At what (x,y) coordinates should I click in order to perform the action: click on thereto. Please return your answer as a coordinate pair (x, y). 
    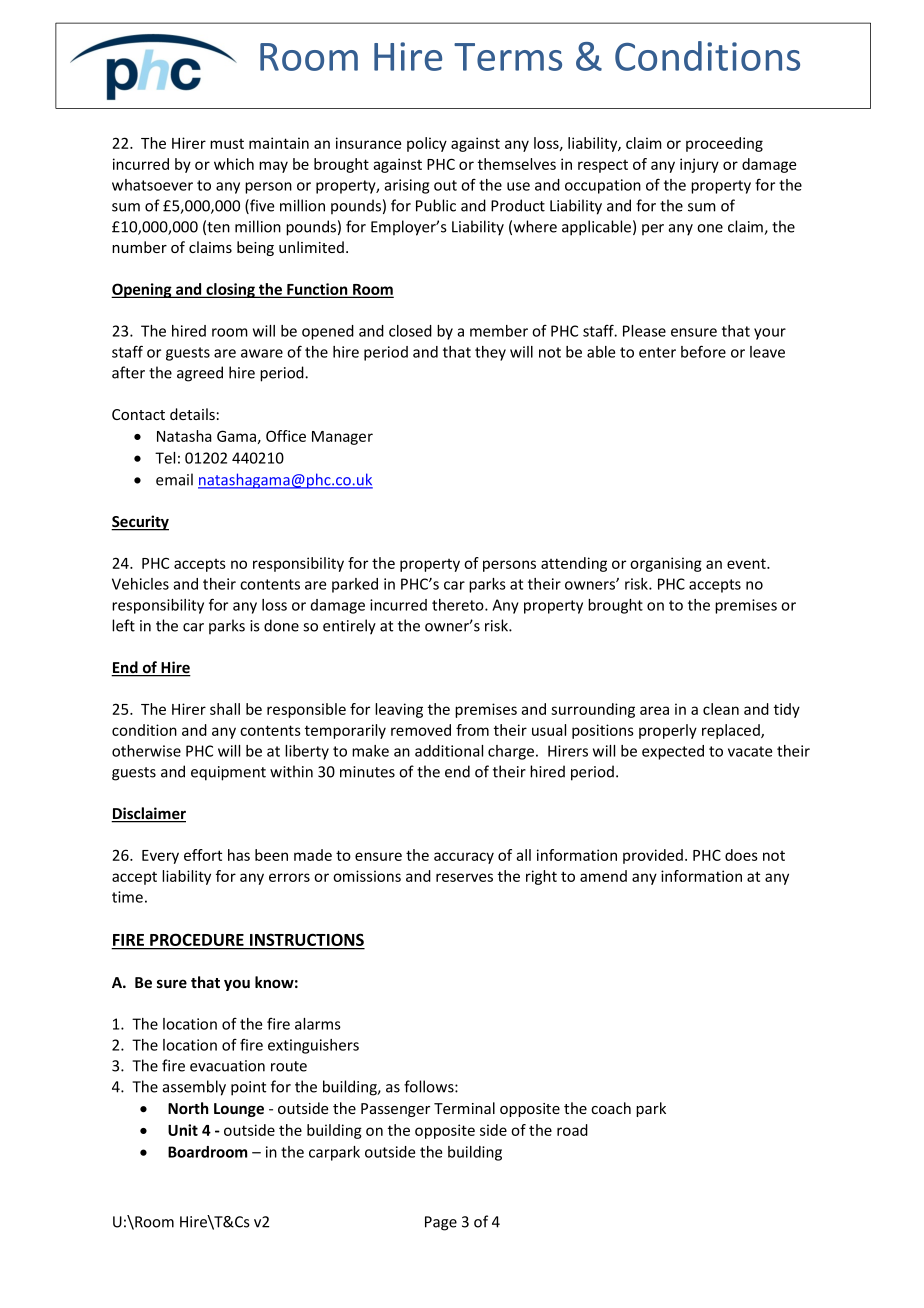
    Looking at the image, I should click on (459, 605).
